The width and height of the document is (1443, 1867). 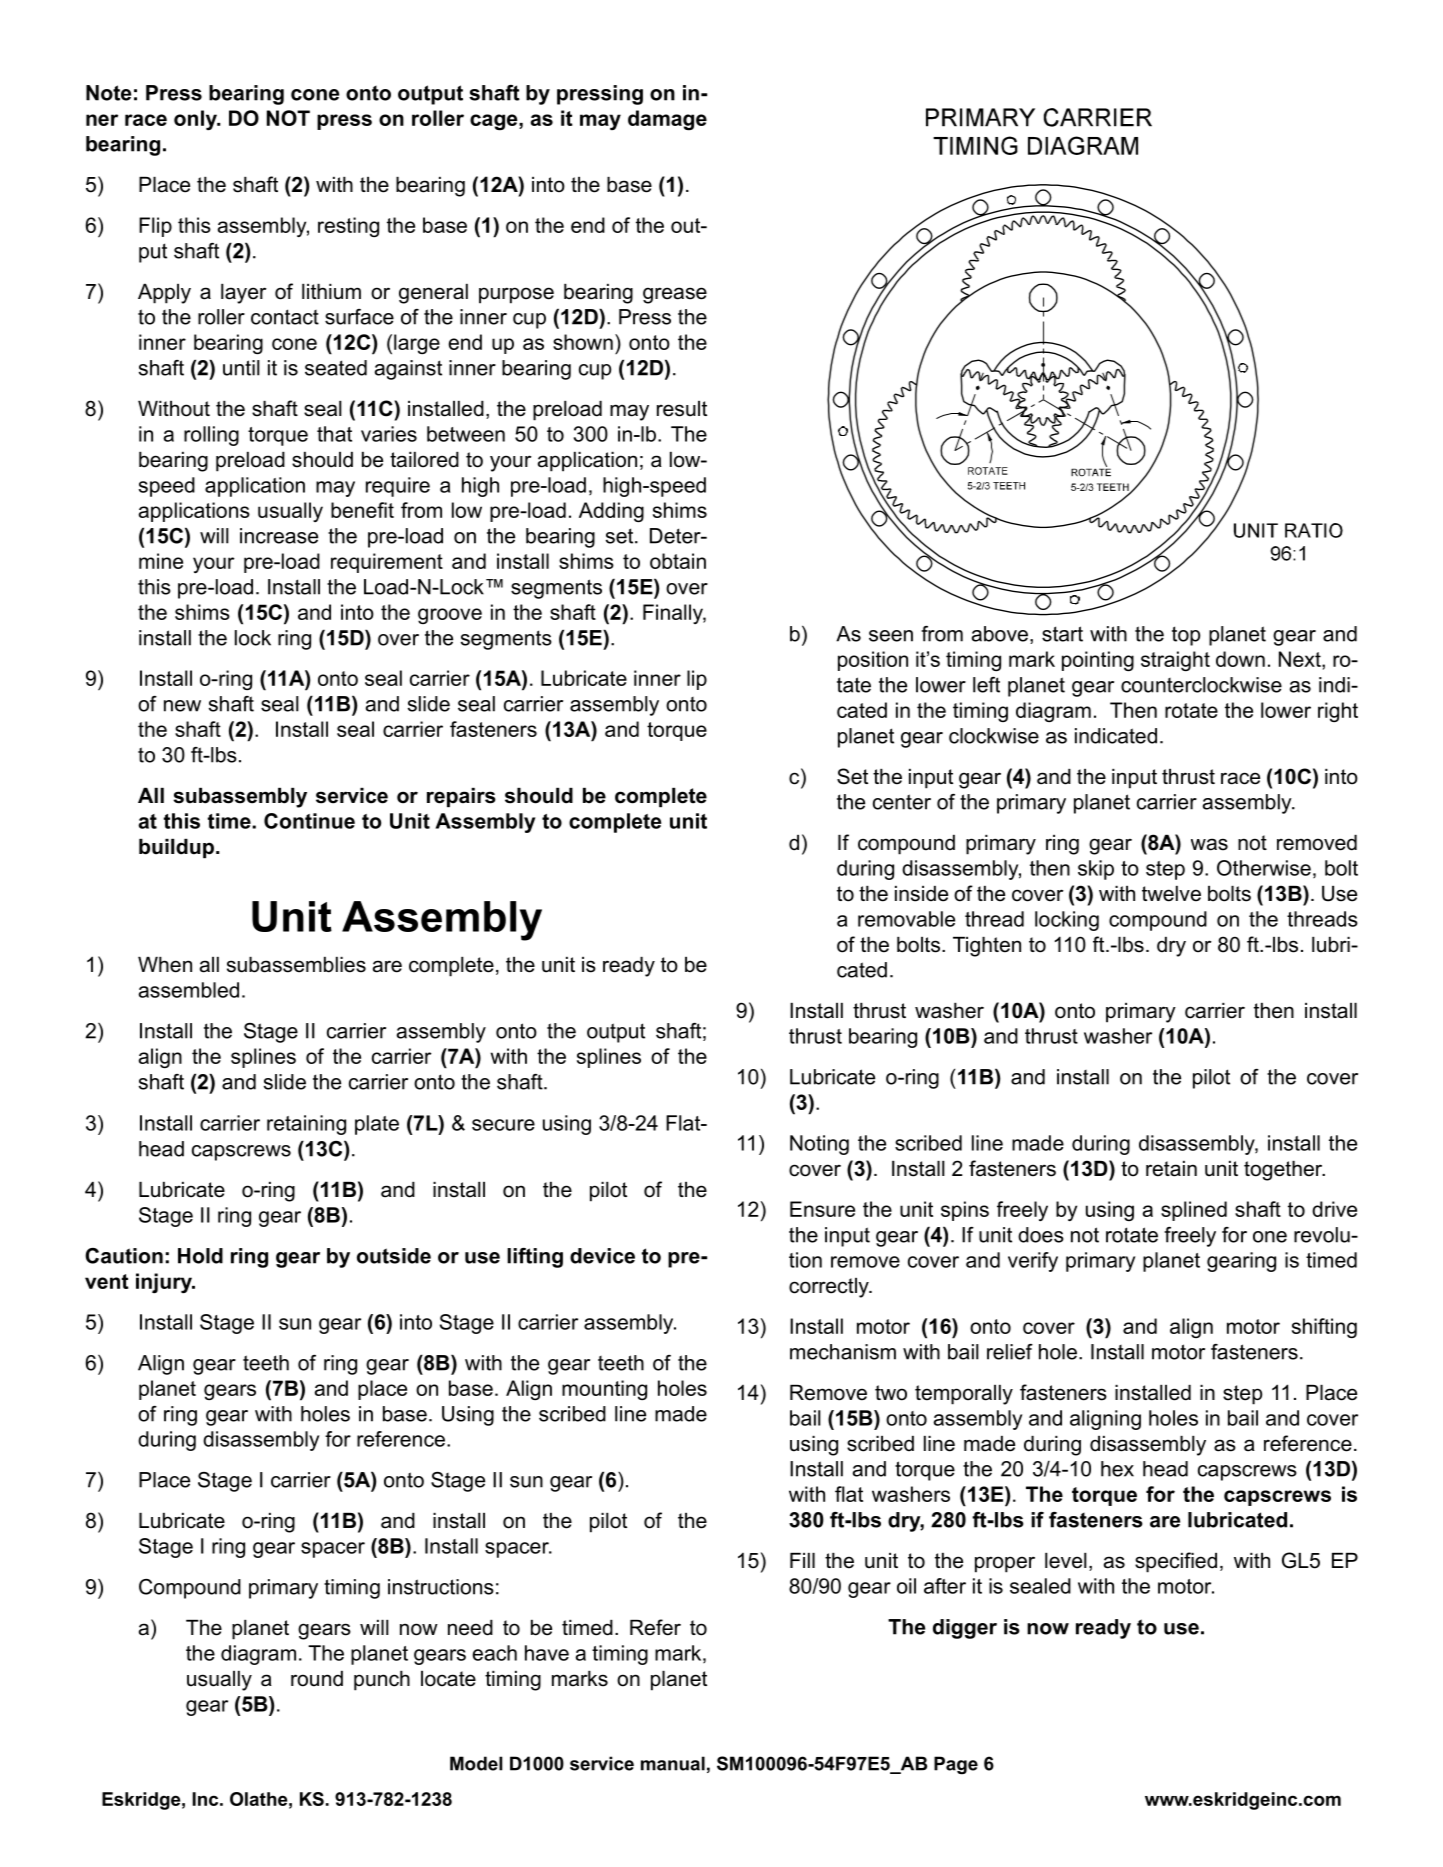 I want to click on obtain, so click(x=678, y=561).
